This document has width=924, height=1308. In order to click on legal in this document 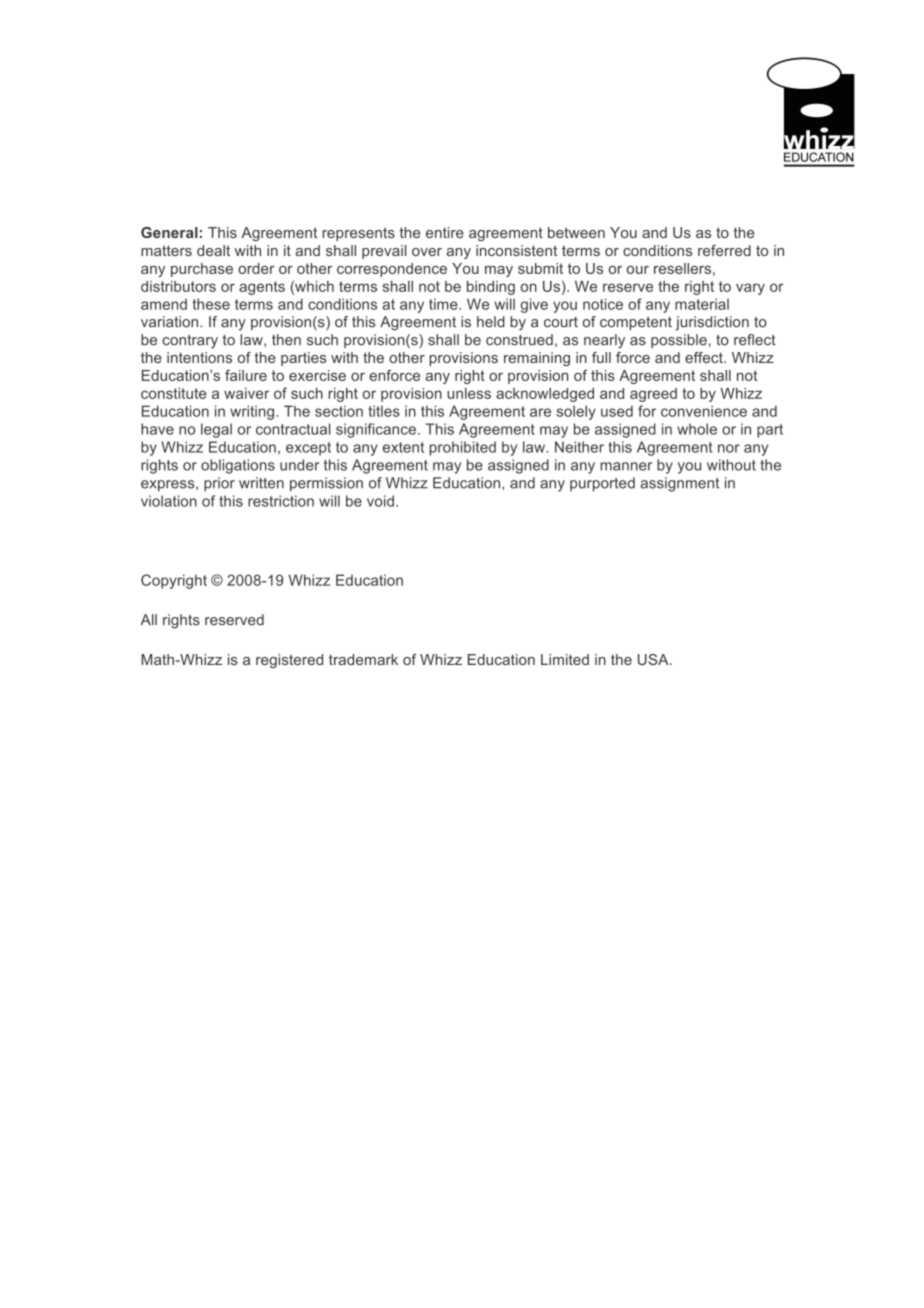, I will do `click(216, 430)`.
